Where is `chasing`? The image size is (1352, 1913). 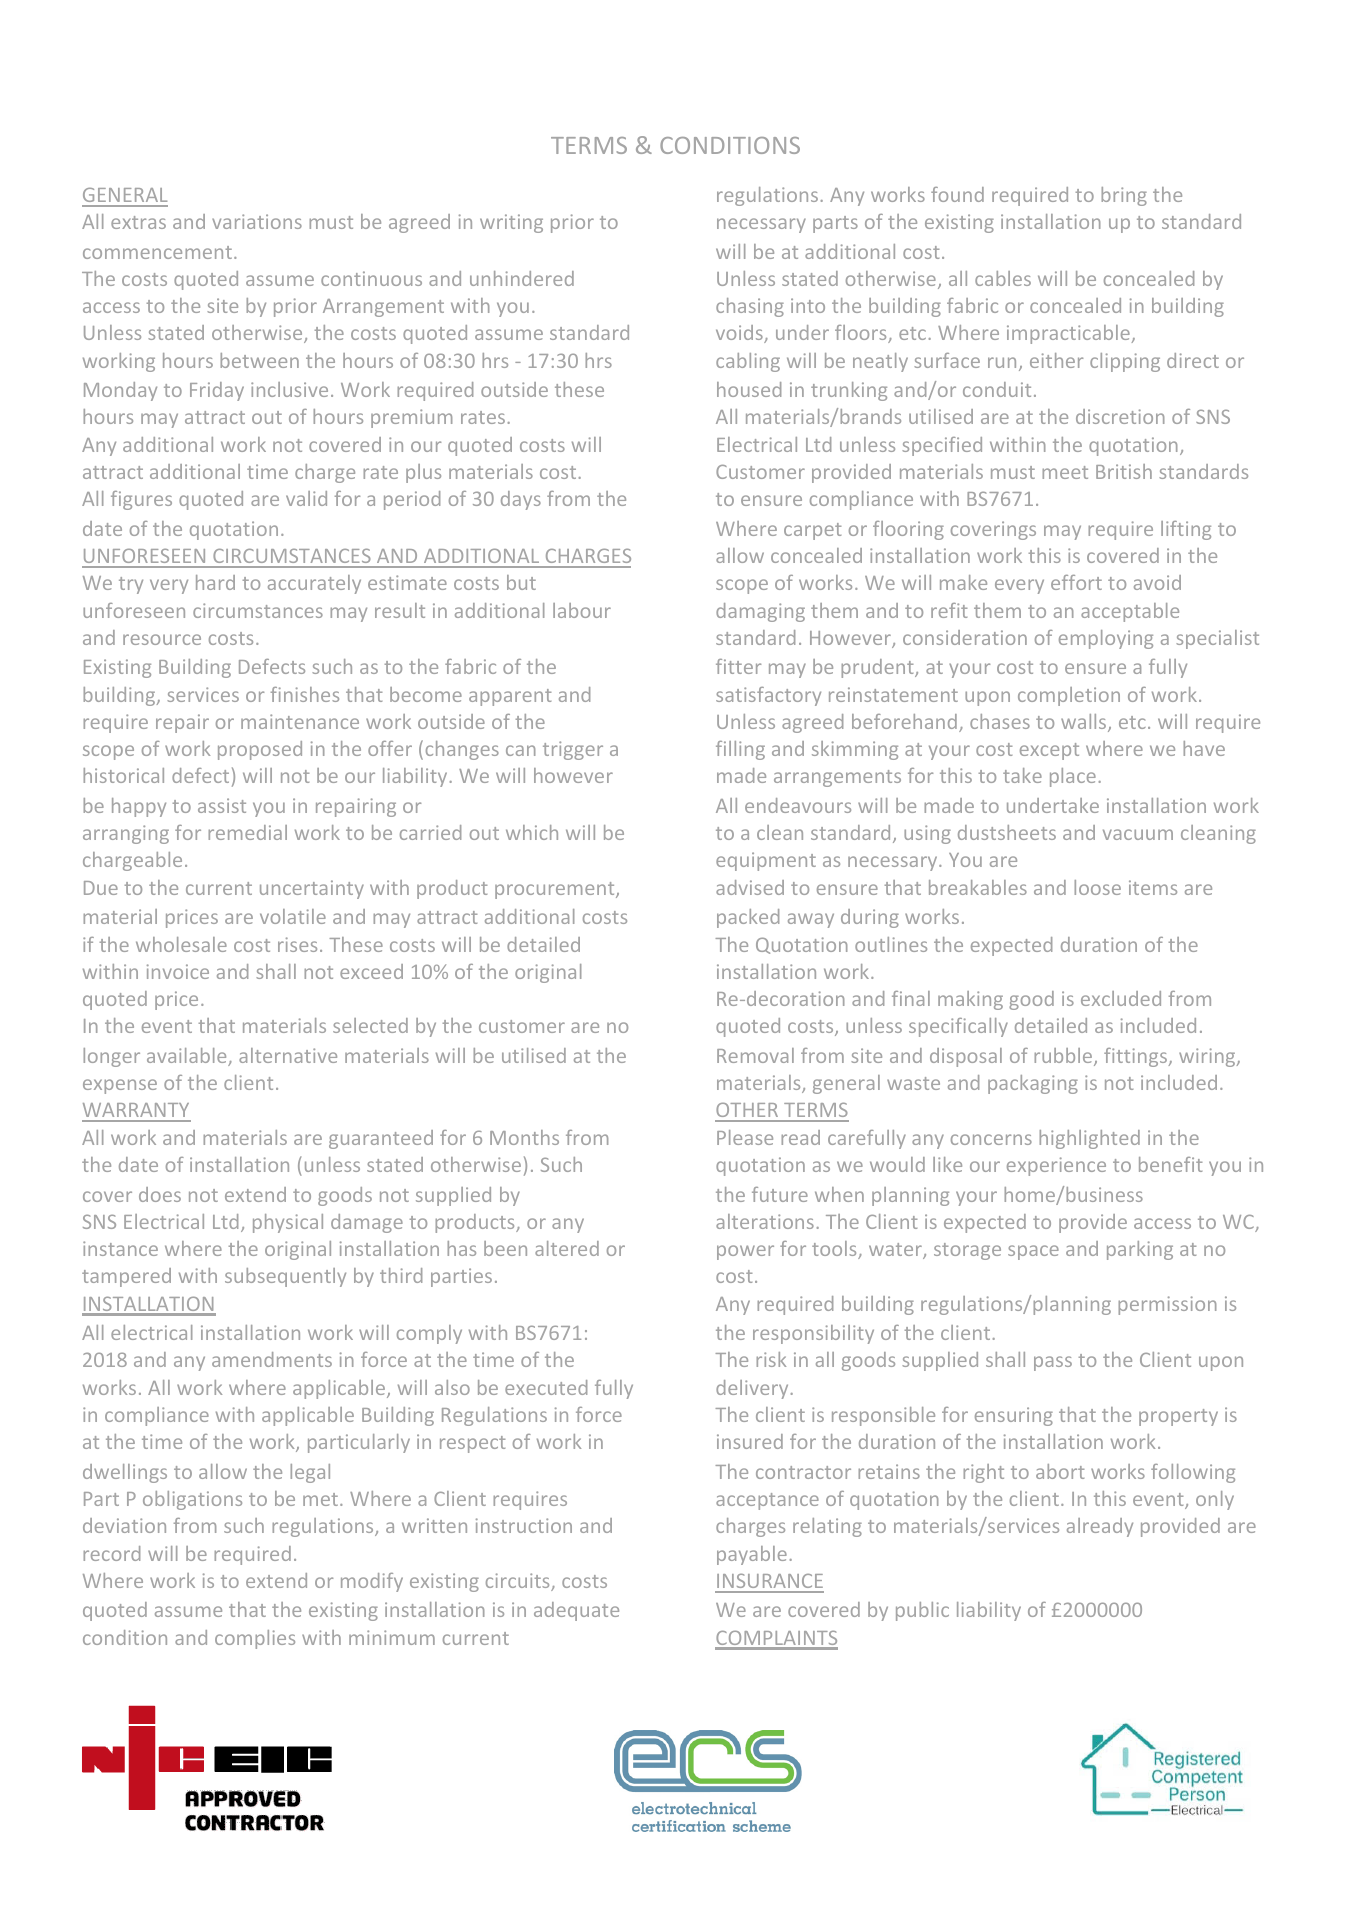 chasing is located at coordinates (750, 307).
